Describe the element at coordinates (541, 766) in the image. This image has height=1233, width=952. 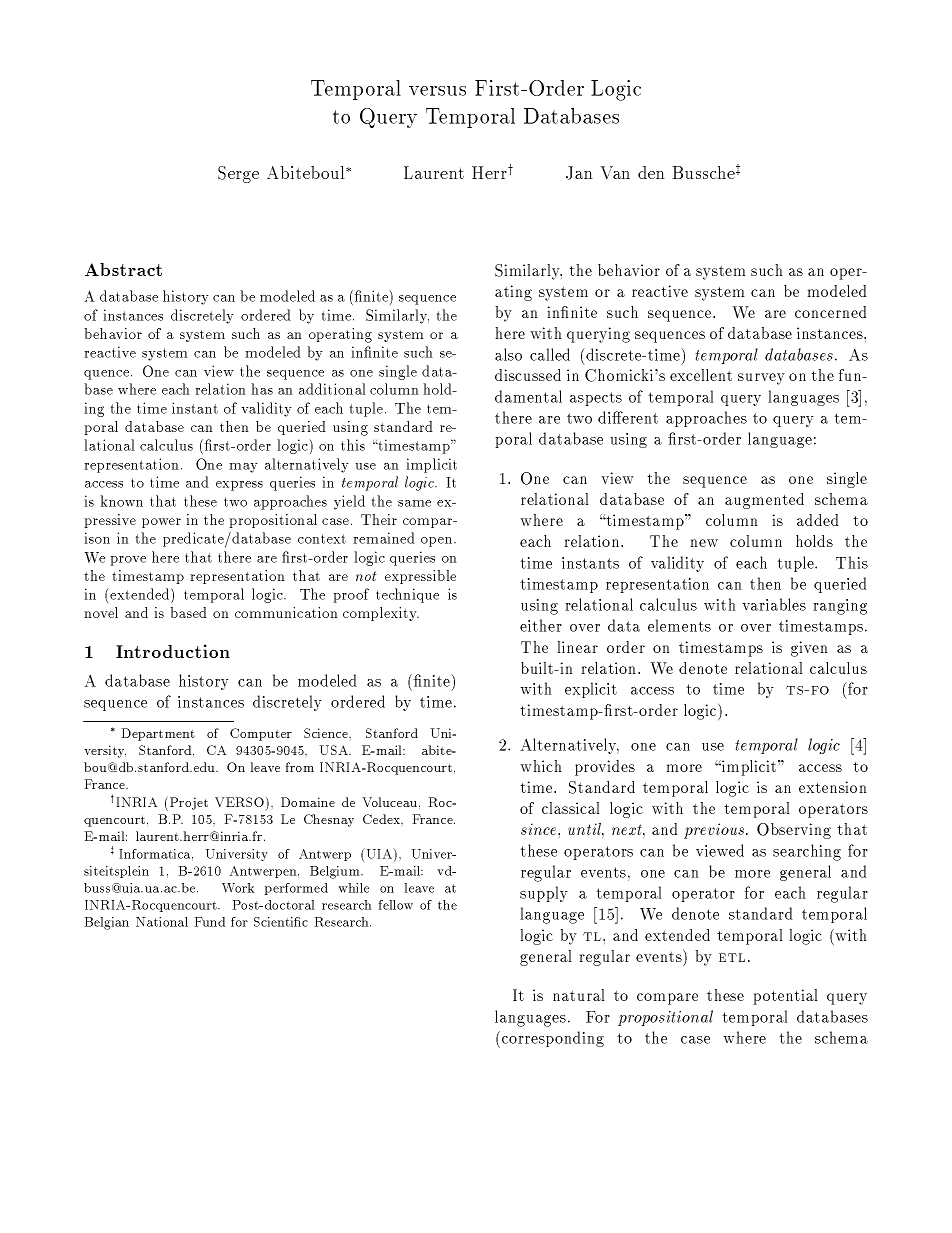
I see `which` at that location.
